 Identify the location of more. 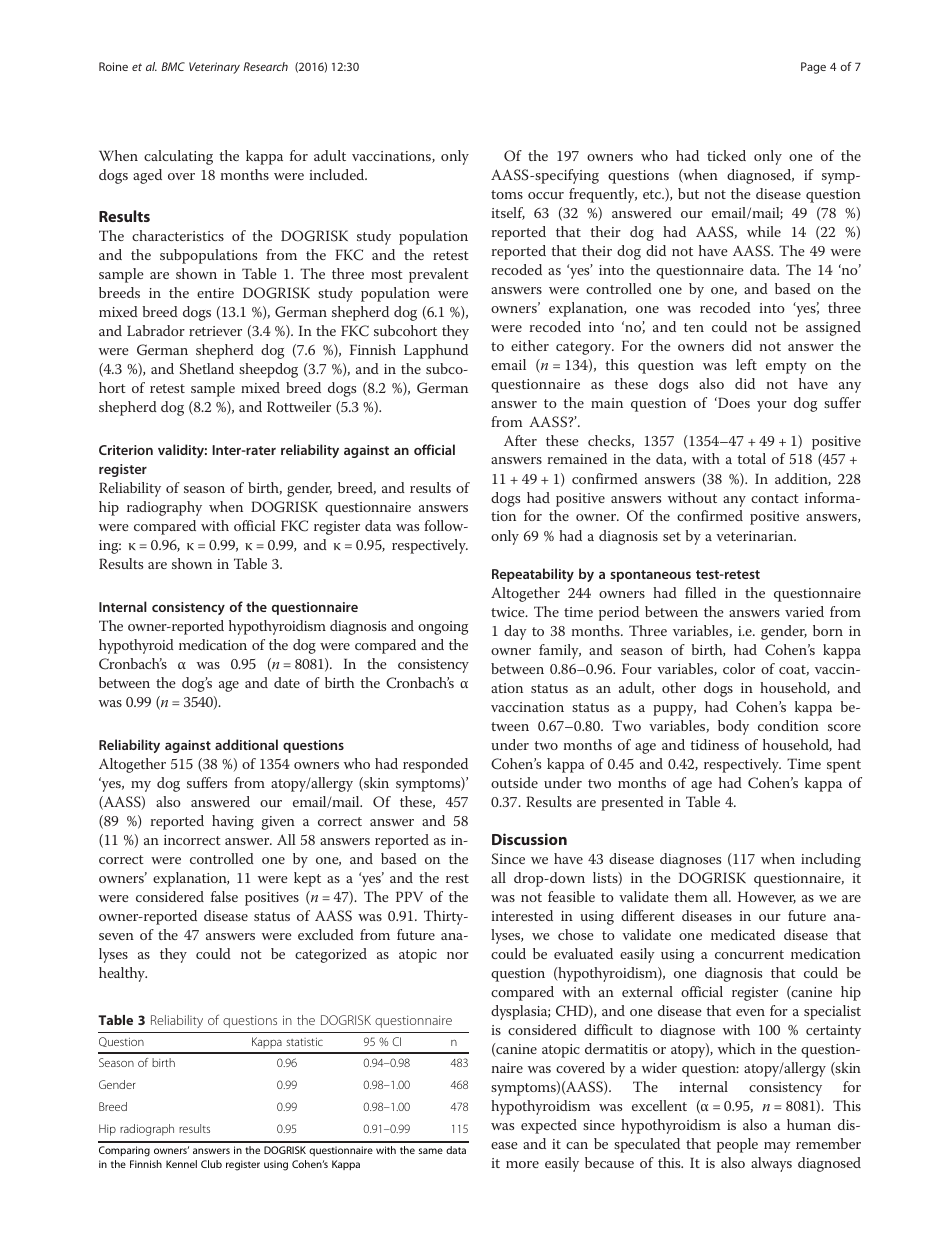
(522, 1164).
